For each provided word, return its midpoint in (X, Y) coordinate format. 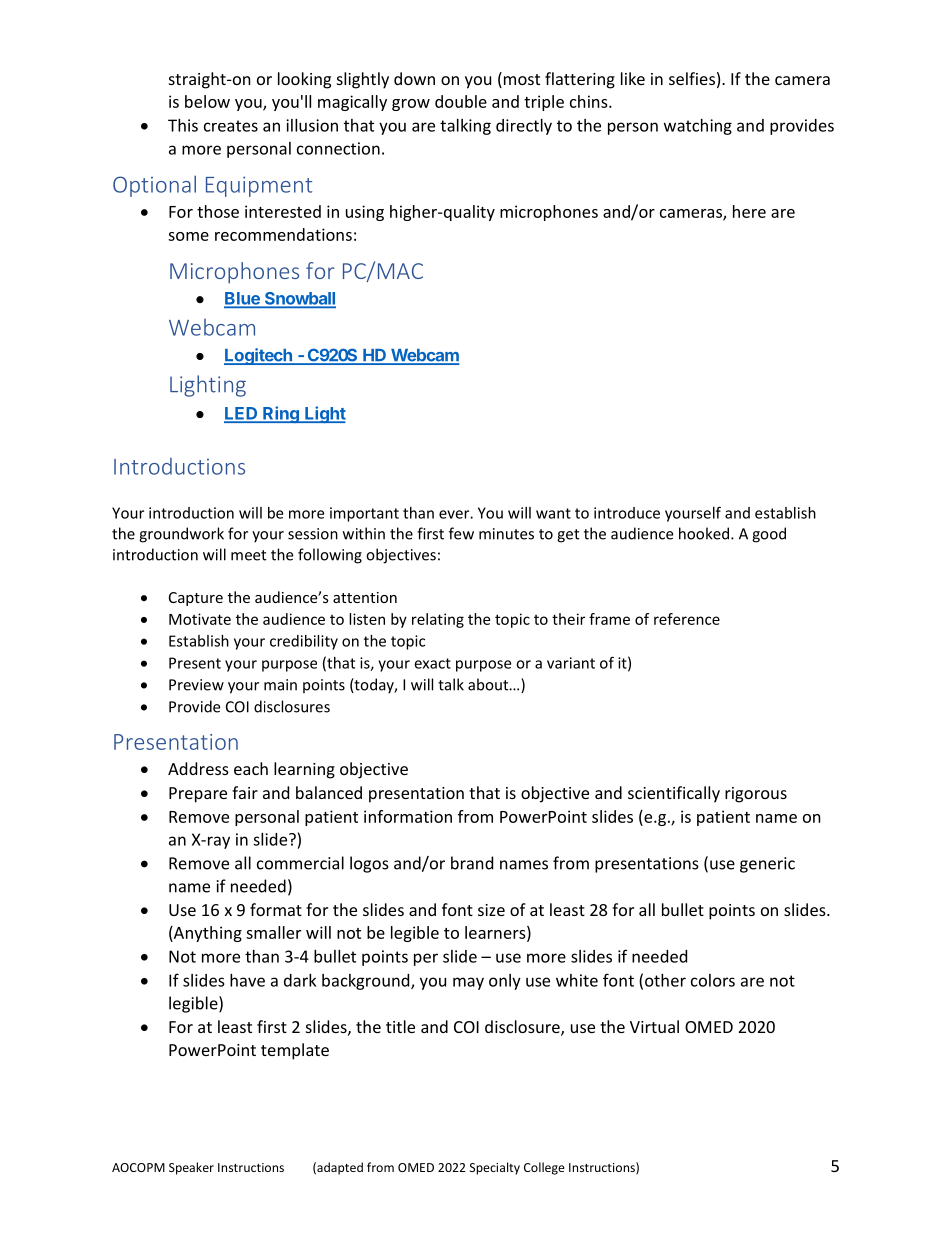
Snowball (299, 299)
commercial (300, 863)
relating (438, 620)
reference (687, 619)
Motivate (200, 619)
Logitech (259, 356)
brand (472, 863)
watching (698, 127)
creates (231, 126)
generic (767, 865)
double (461, 101)
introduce (627, 513)
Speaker (191, 1168)
